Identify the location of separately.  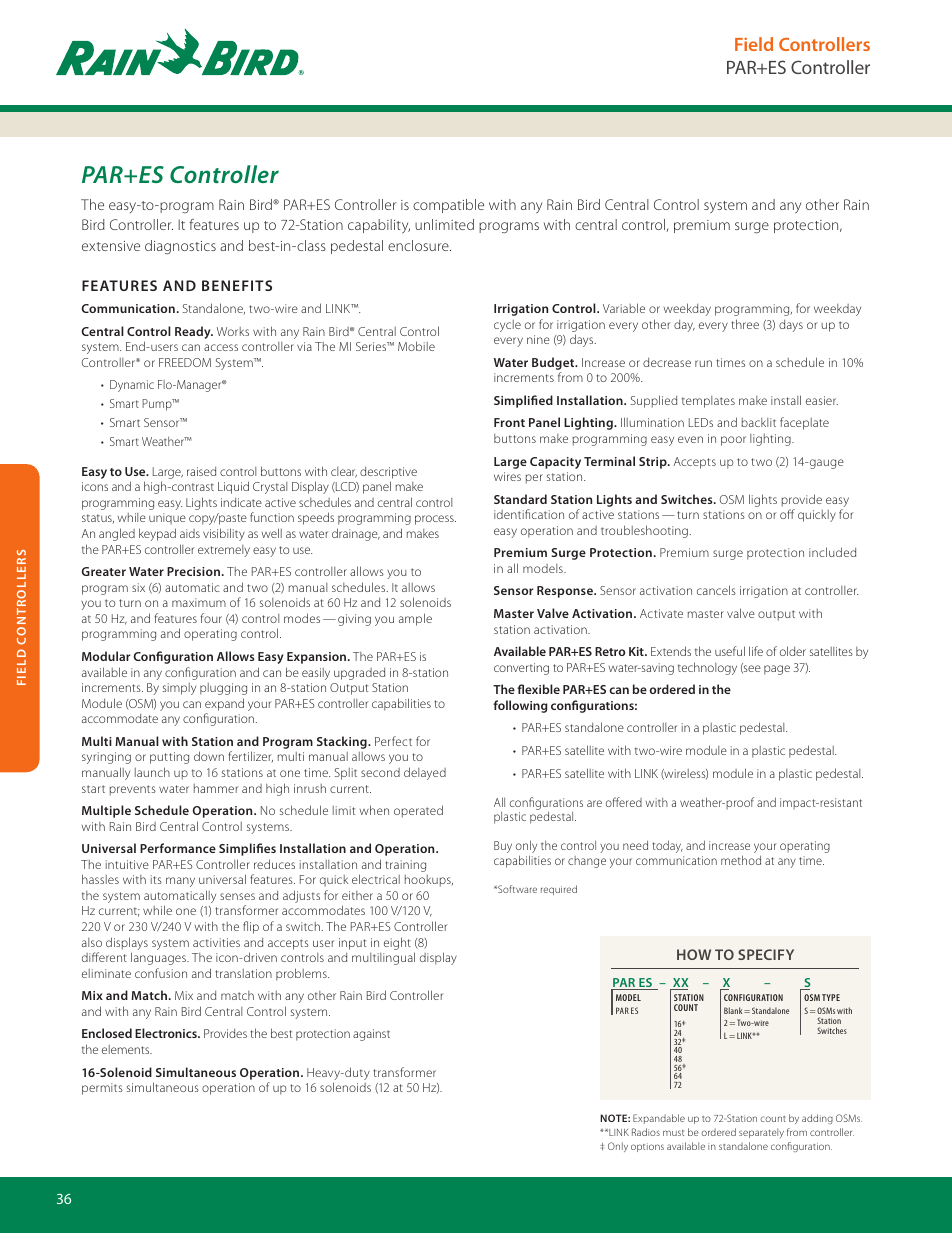
(761, 1133).
